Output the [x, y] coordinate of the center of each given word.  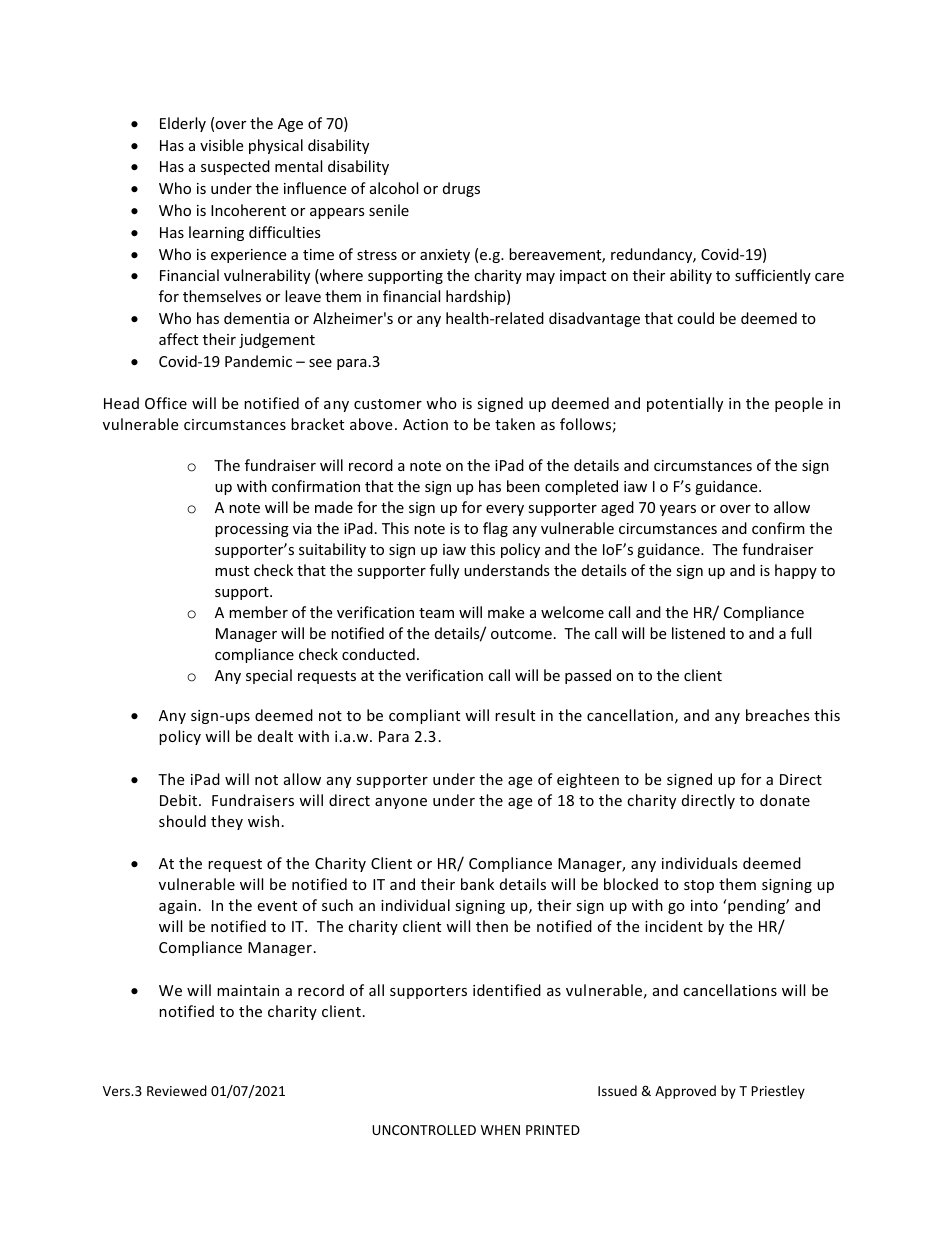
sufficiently [773, 276]
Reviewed [177, 1090]
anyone [401, 803]
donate [785, 800]
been [523, 486]
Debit [180, 800]
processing [252, 530]
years [678, 510]
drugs [461, 189]
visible [221, 145]
